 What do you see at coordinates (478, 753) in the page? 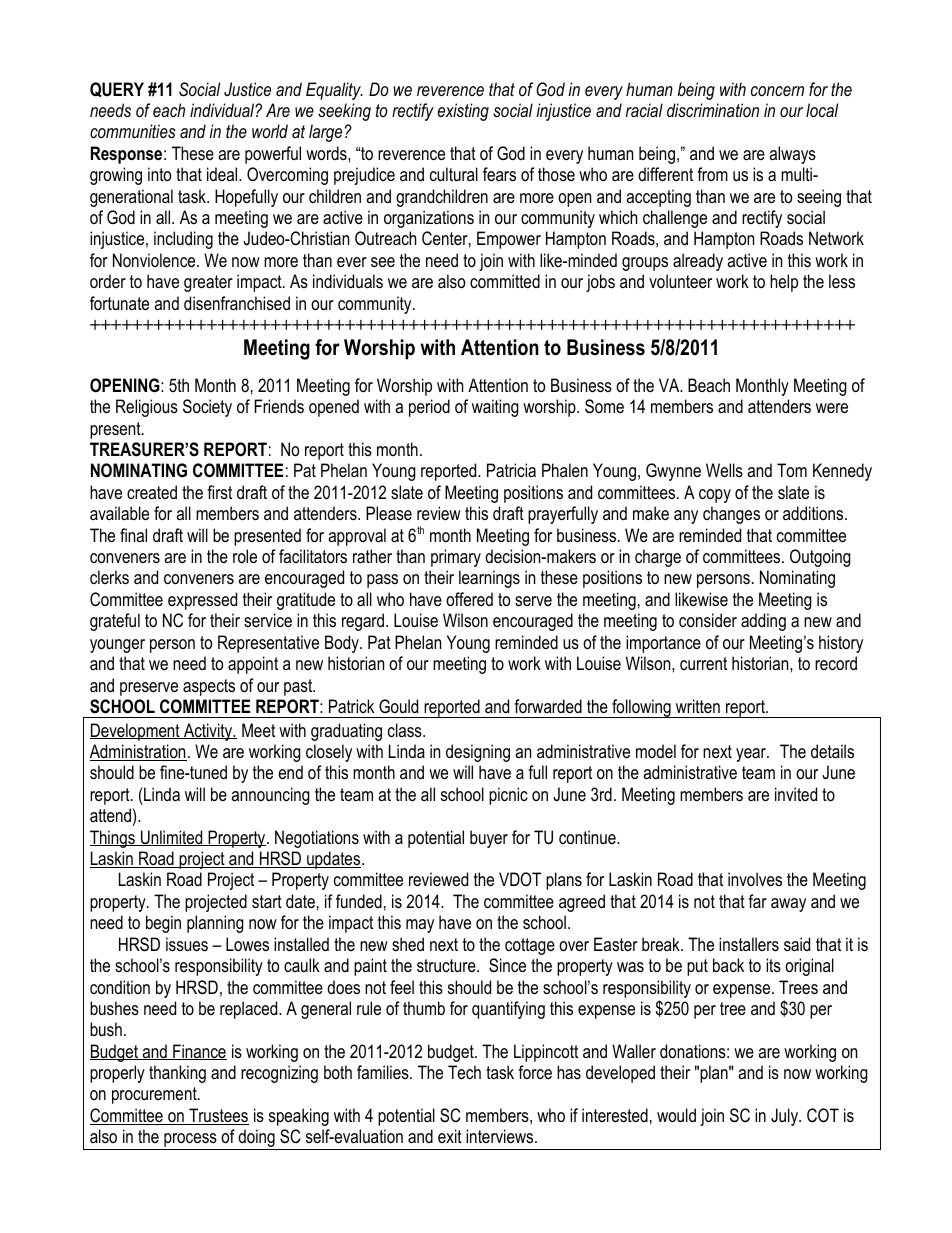
I see `designing` at bounding box center [478, 753].
